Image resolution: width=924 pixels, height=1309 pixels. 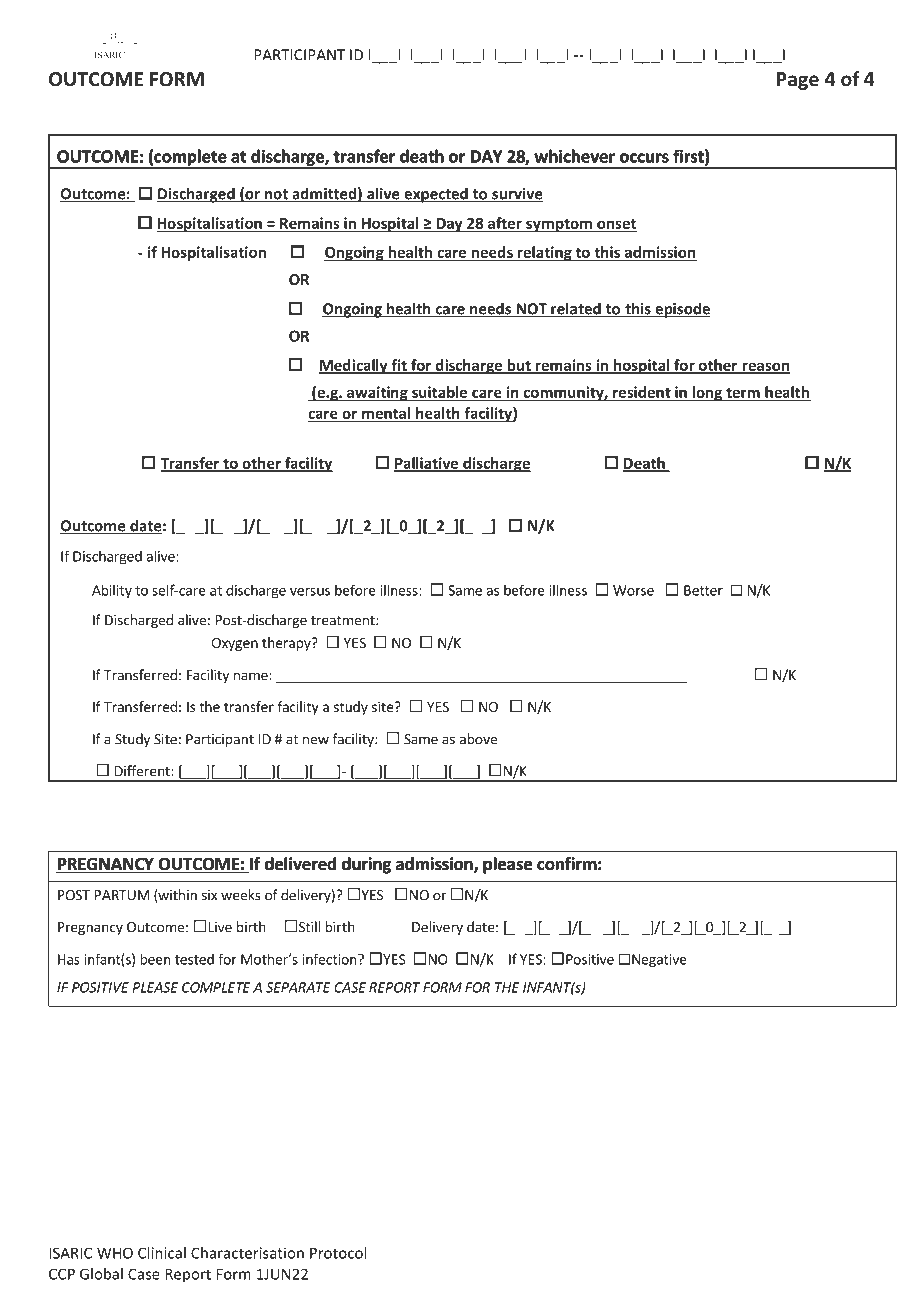 What do you see at coordinates (703, 590) in the page?
I see `Better` at bounding box center [703, 590].
